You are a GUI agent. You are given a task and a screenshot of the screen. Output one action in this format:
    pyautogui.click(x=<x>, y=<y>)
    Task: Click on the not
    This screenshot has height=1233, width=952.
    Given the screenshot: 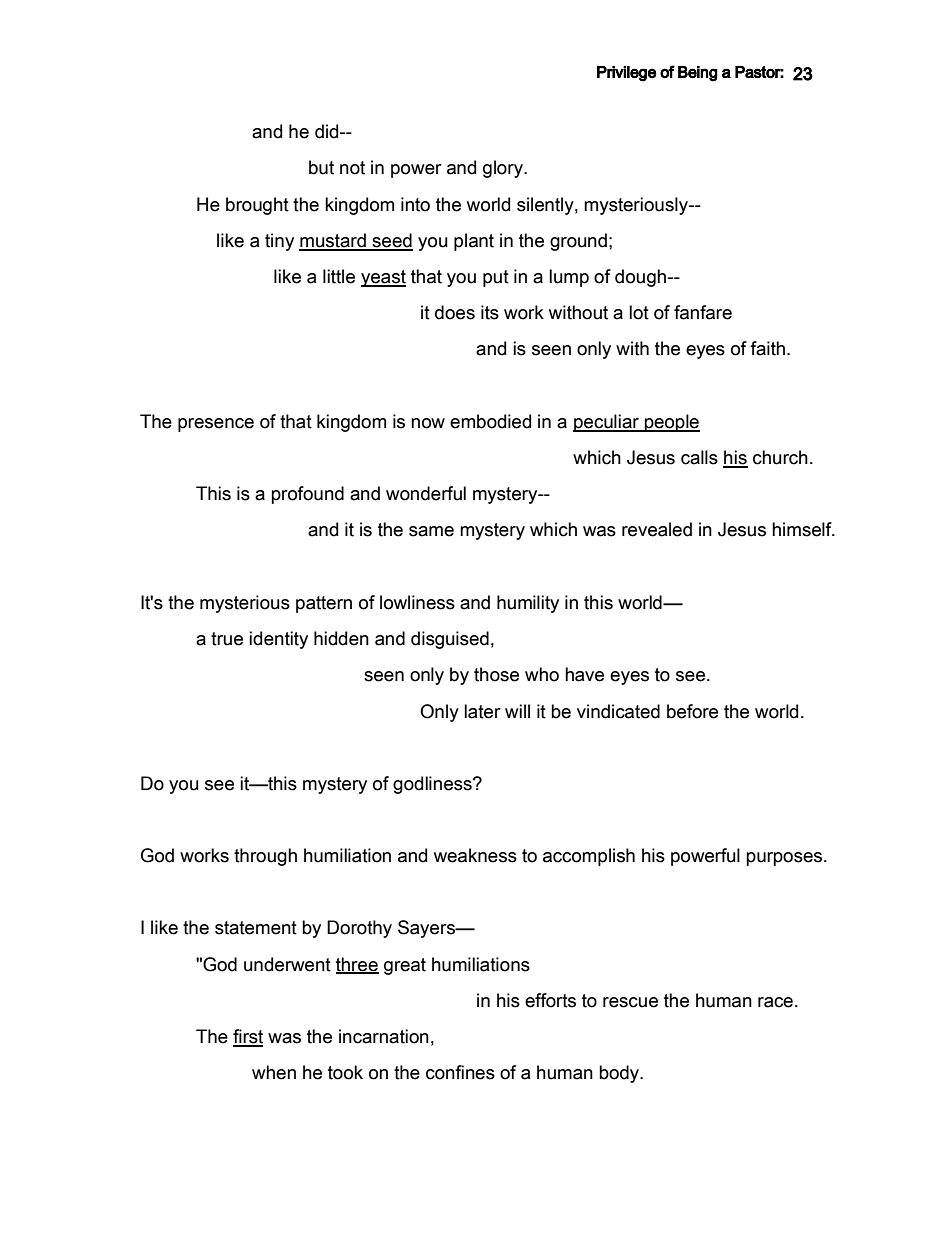 What is the action you would take?
    pyautogui.click(x=352, y=168)
